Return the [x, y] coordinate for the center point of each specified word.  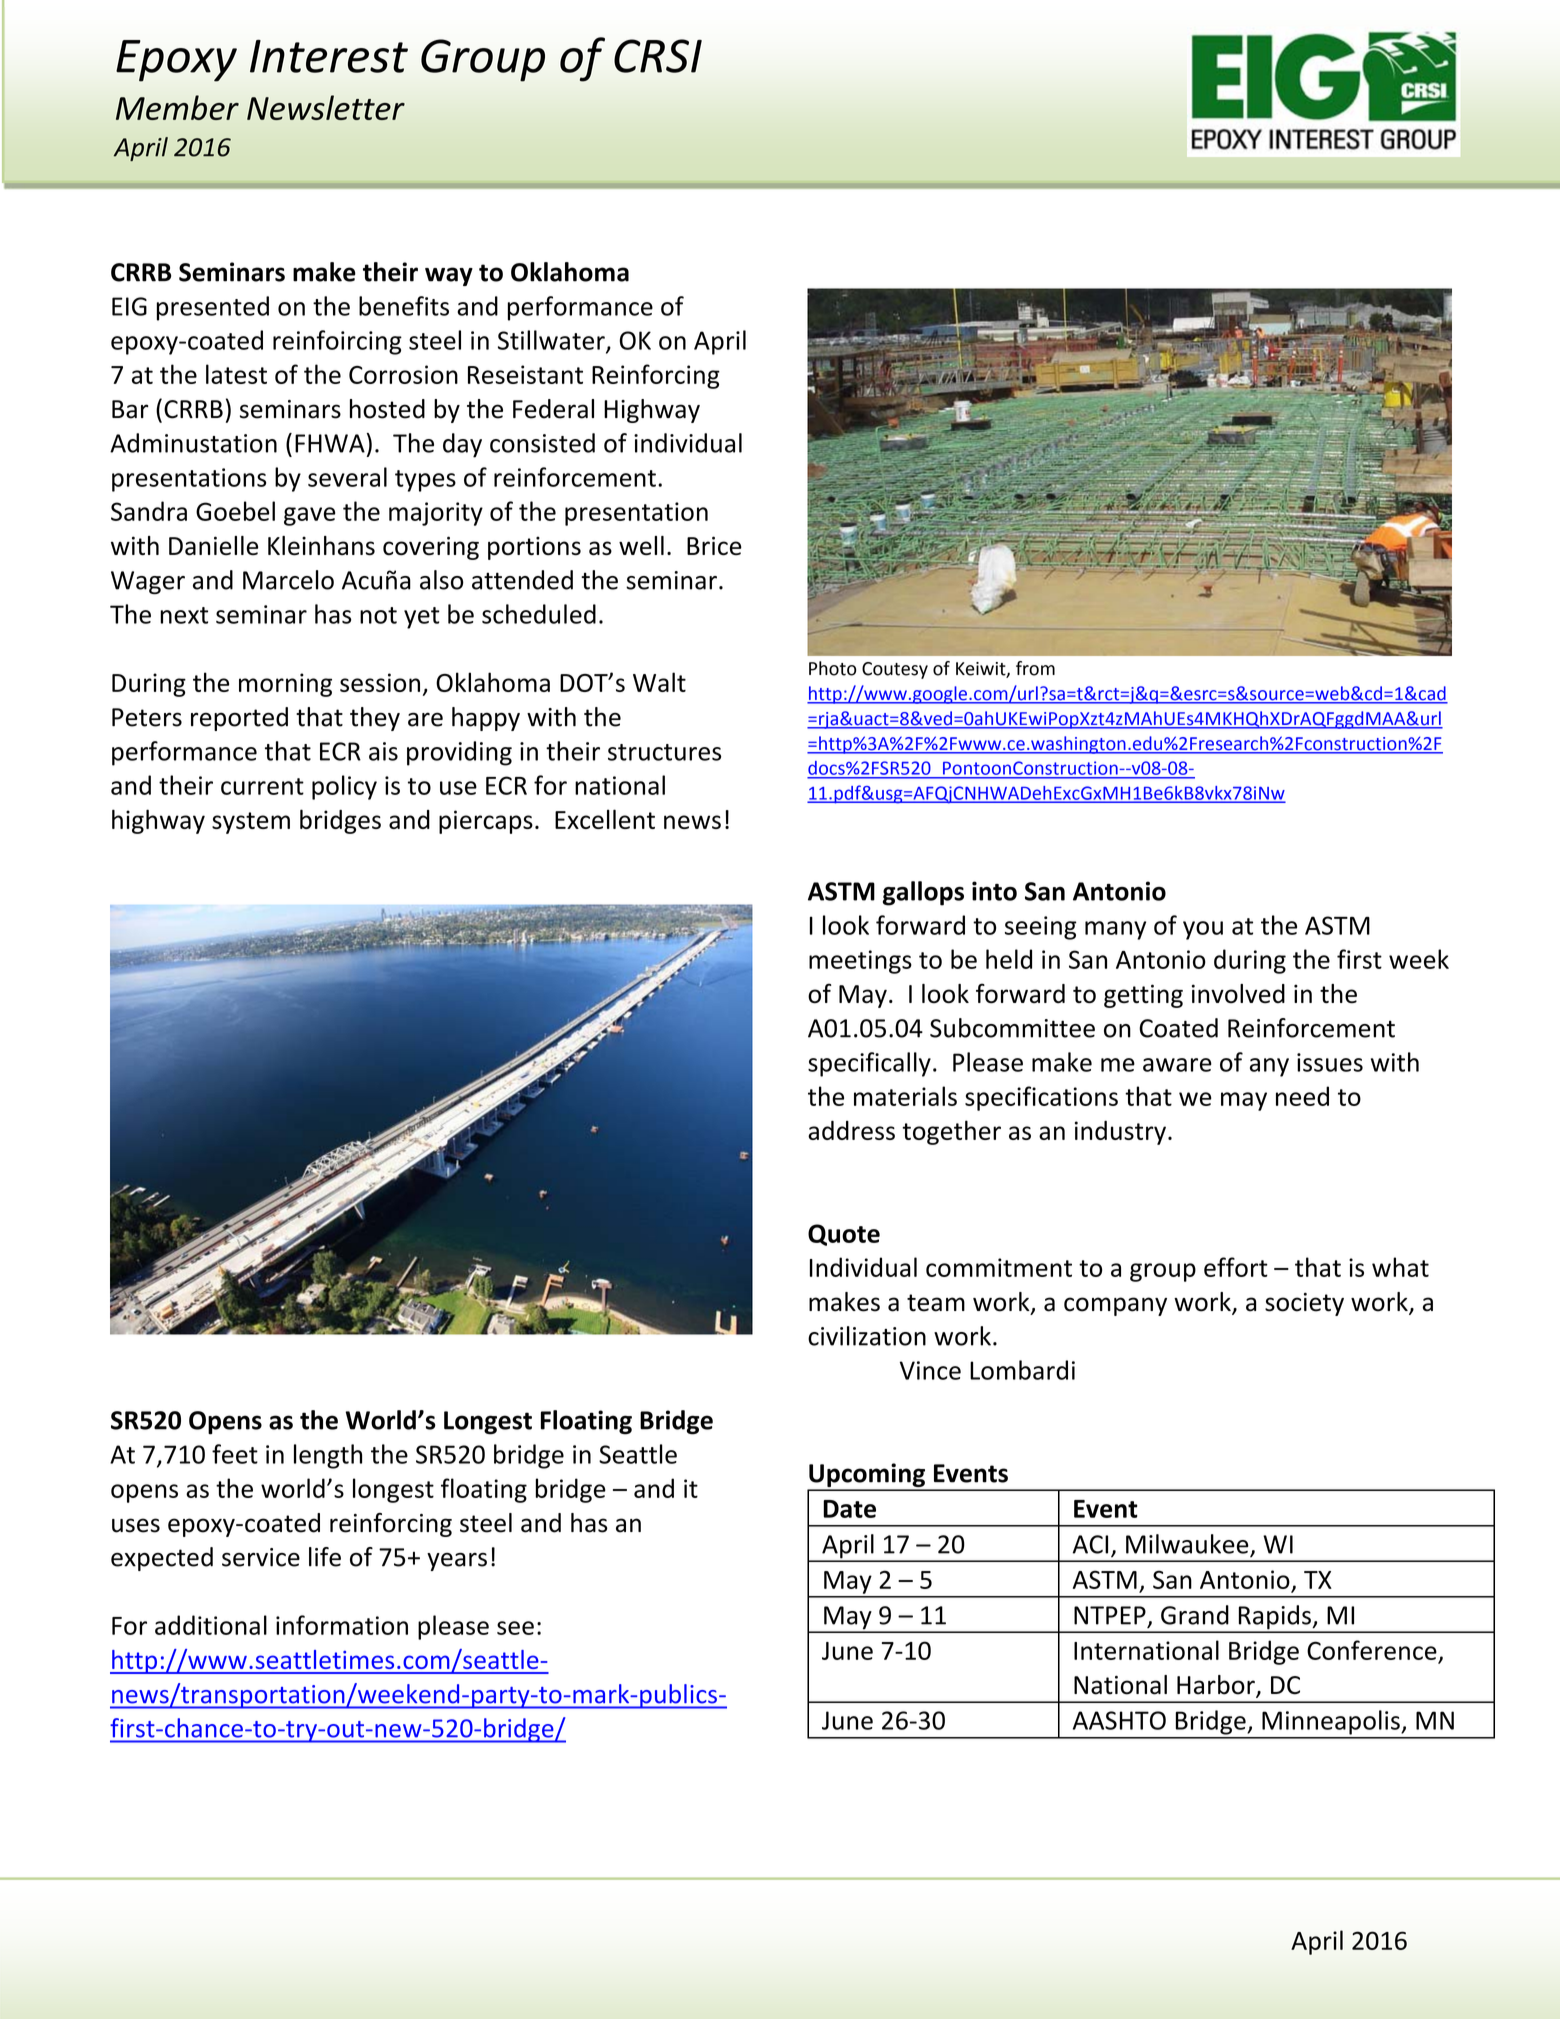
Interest [329, 56]
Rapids [1274, 1618]
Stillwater [552, 341]
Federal [553, 409]
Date [849, 1509]
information [342, 1625]
